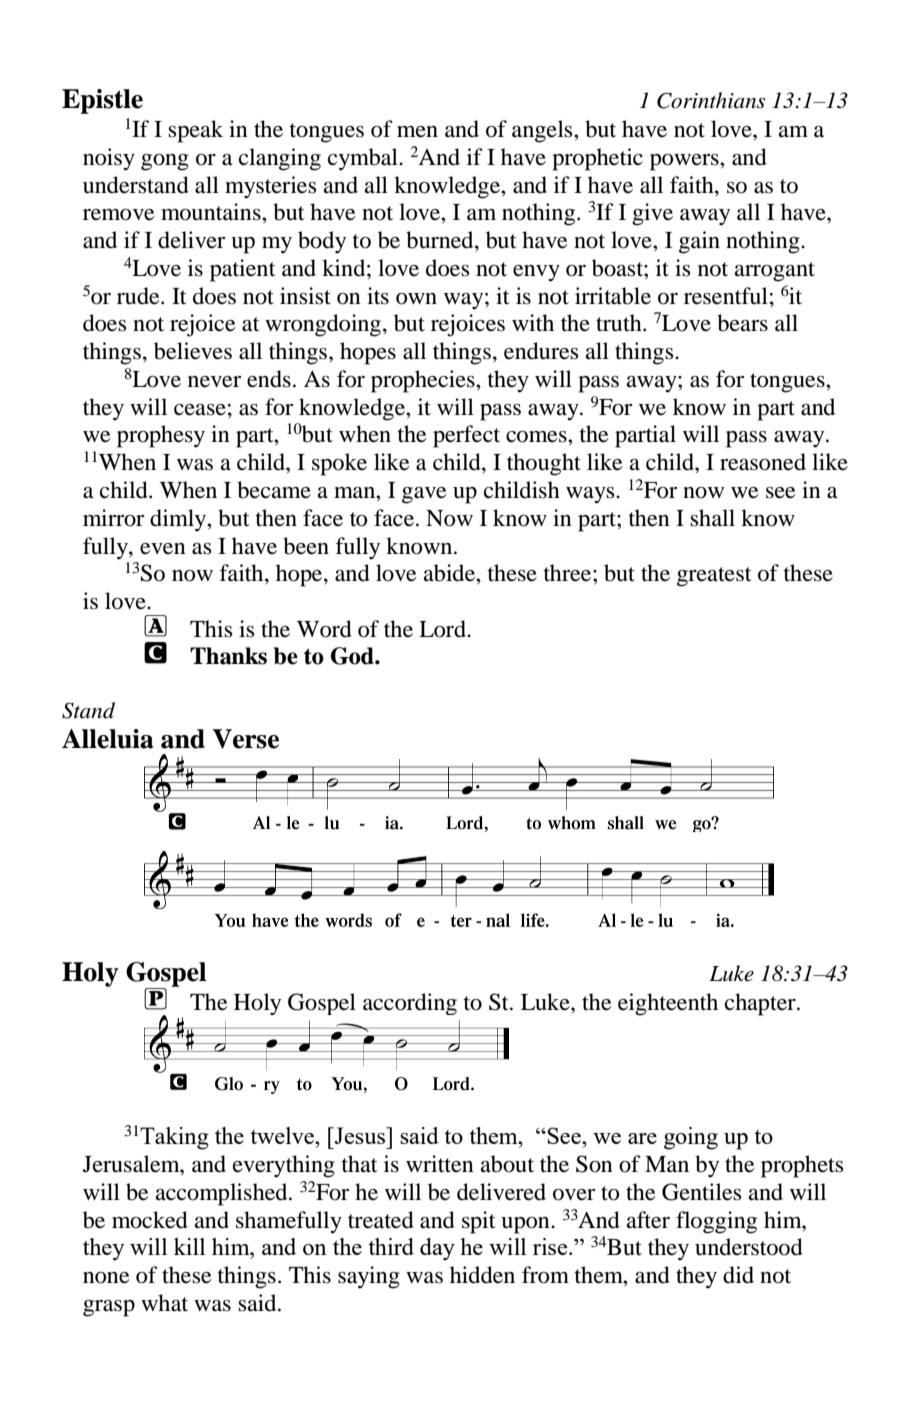 The height and width of the screenshot is (1407, 910). Describe the element at coordinates (195, 131) in the screenshot. I see `speak` at that location.
